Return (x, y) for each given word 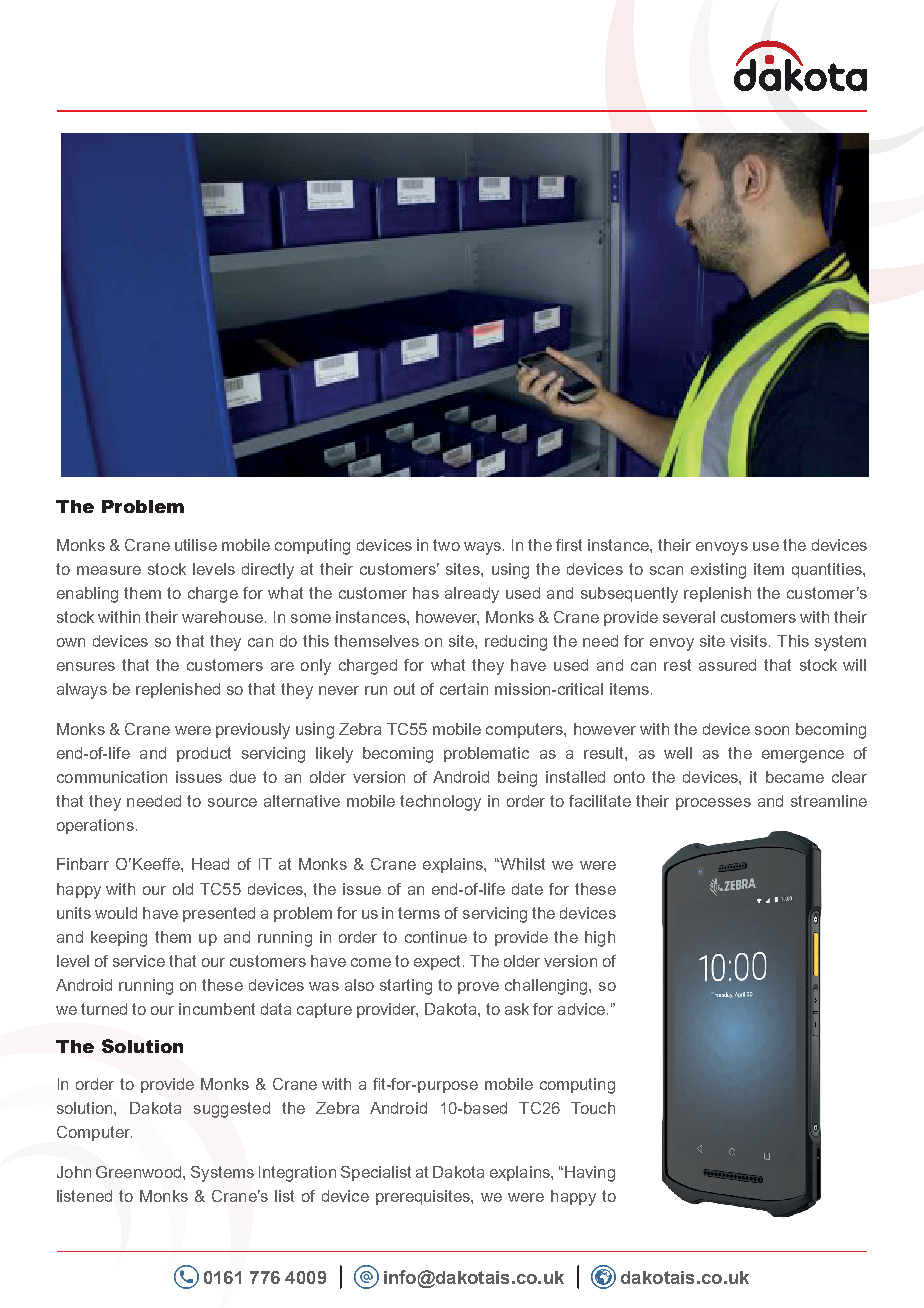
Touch (593, 1108)
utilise (196, 545)
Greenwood (138, 1172)
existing (718, 571)
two (446, 545)
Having (590, 1174)
